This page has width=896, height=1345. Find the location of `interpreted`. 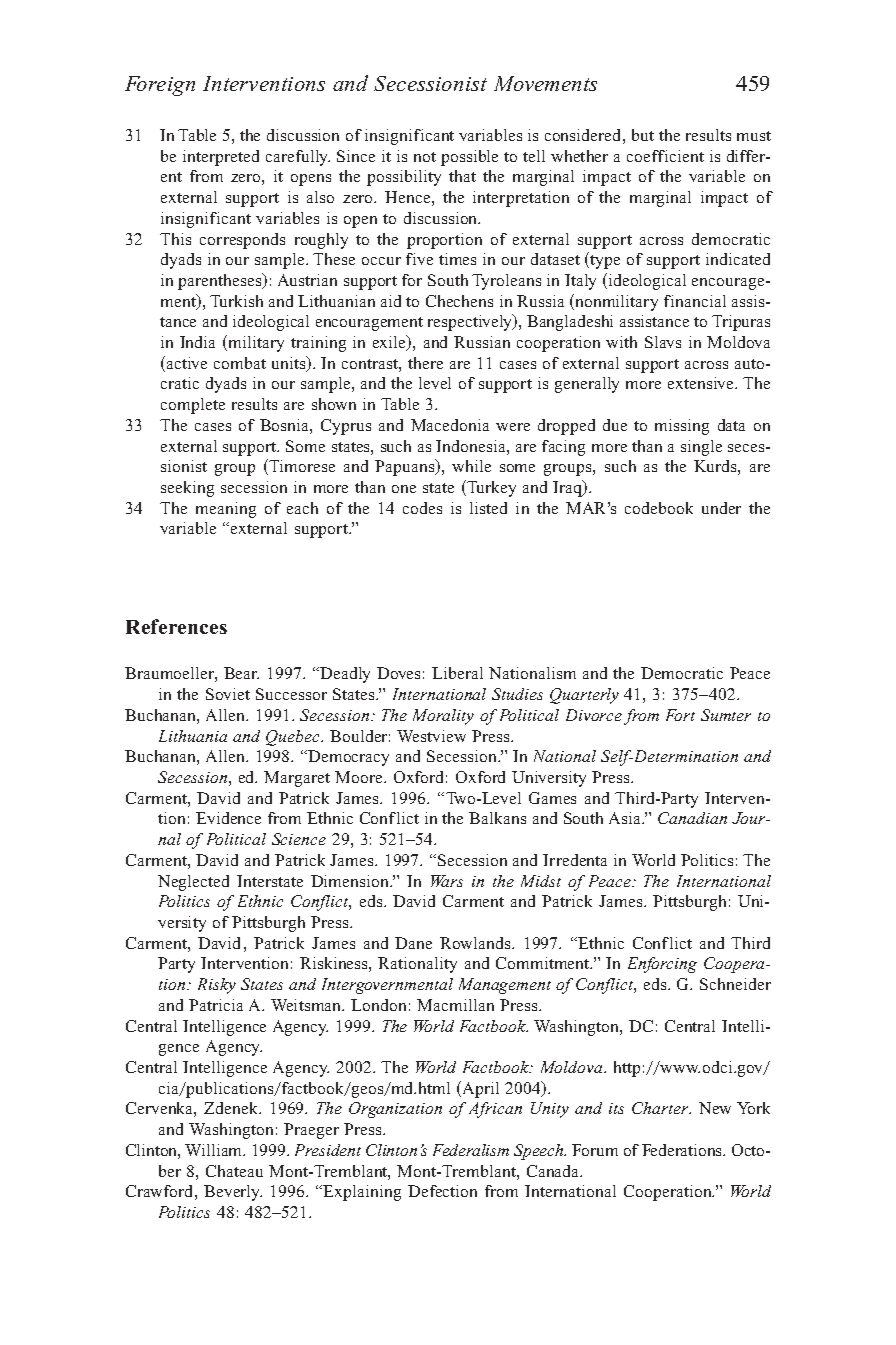

interpreted is located at coordinates (221, 158).
